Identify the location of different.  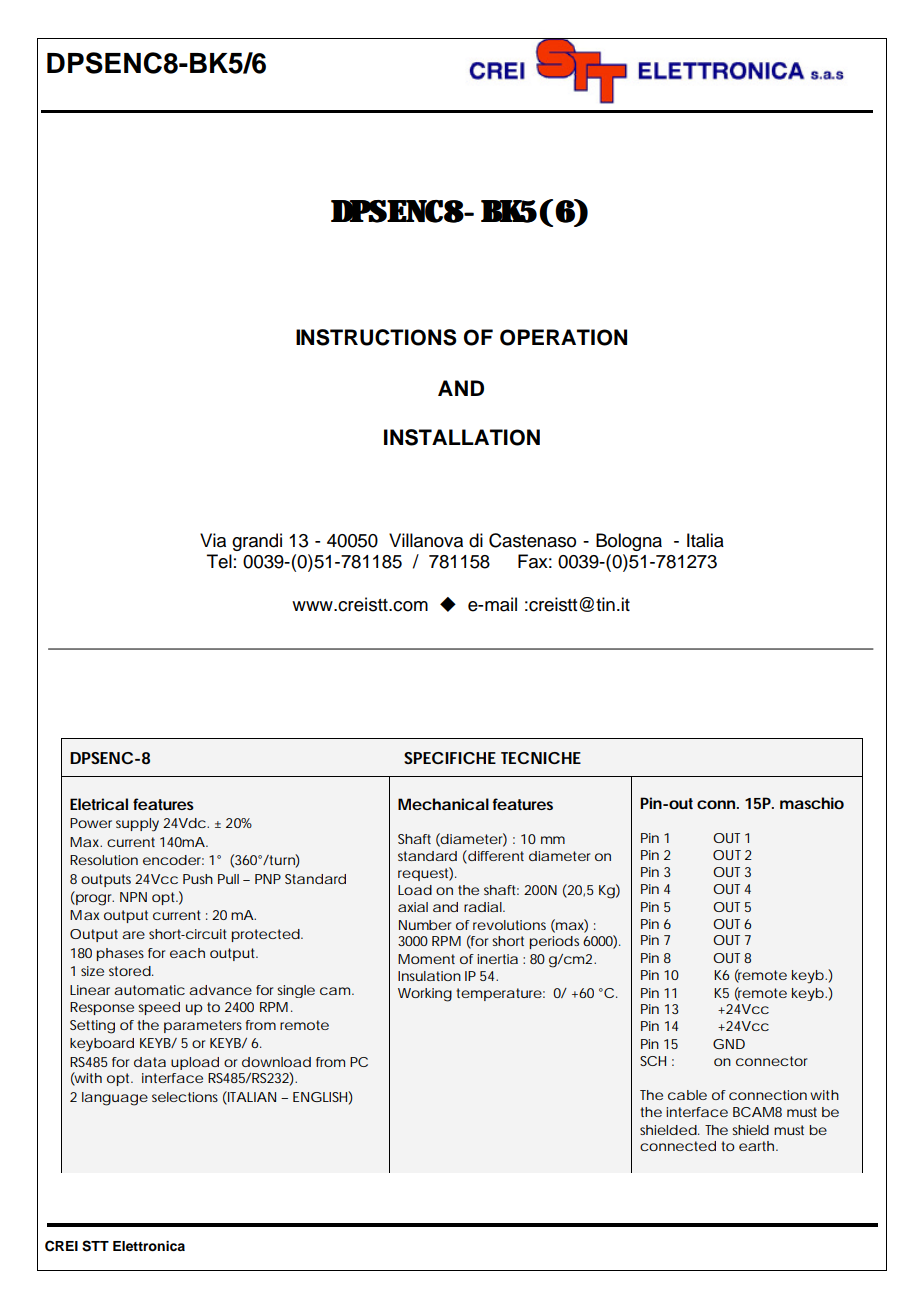
(495, 856).
